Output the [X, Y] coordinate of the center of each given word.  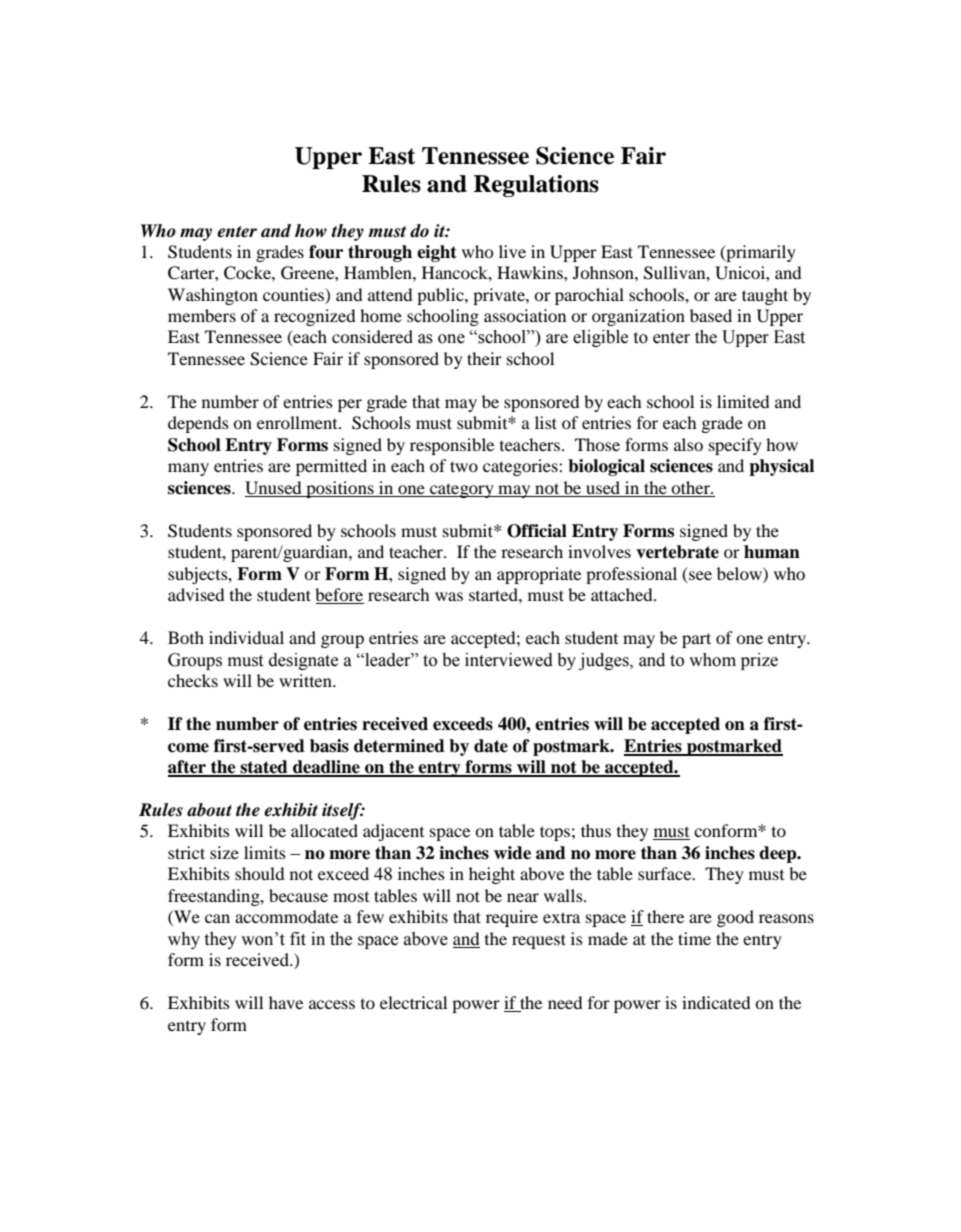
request [539, 941]
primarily [760, 253]
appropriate [539, 575]
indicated [716, 1002]
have [286, 1002]
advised [196, 594]
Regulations [536, 186]
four [326, 252]
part [696, 640]
